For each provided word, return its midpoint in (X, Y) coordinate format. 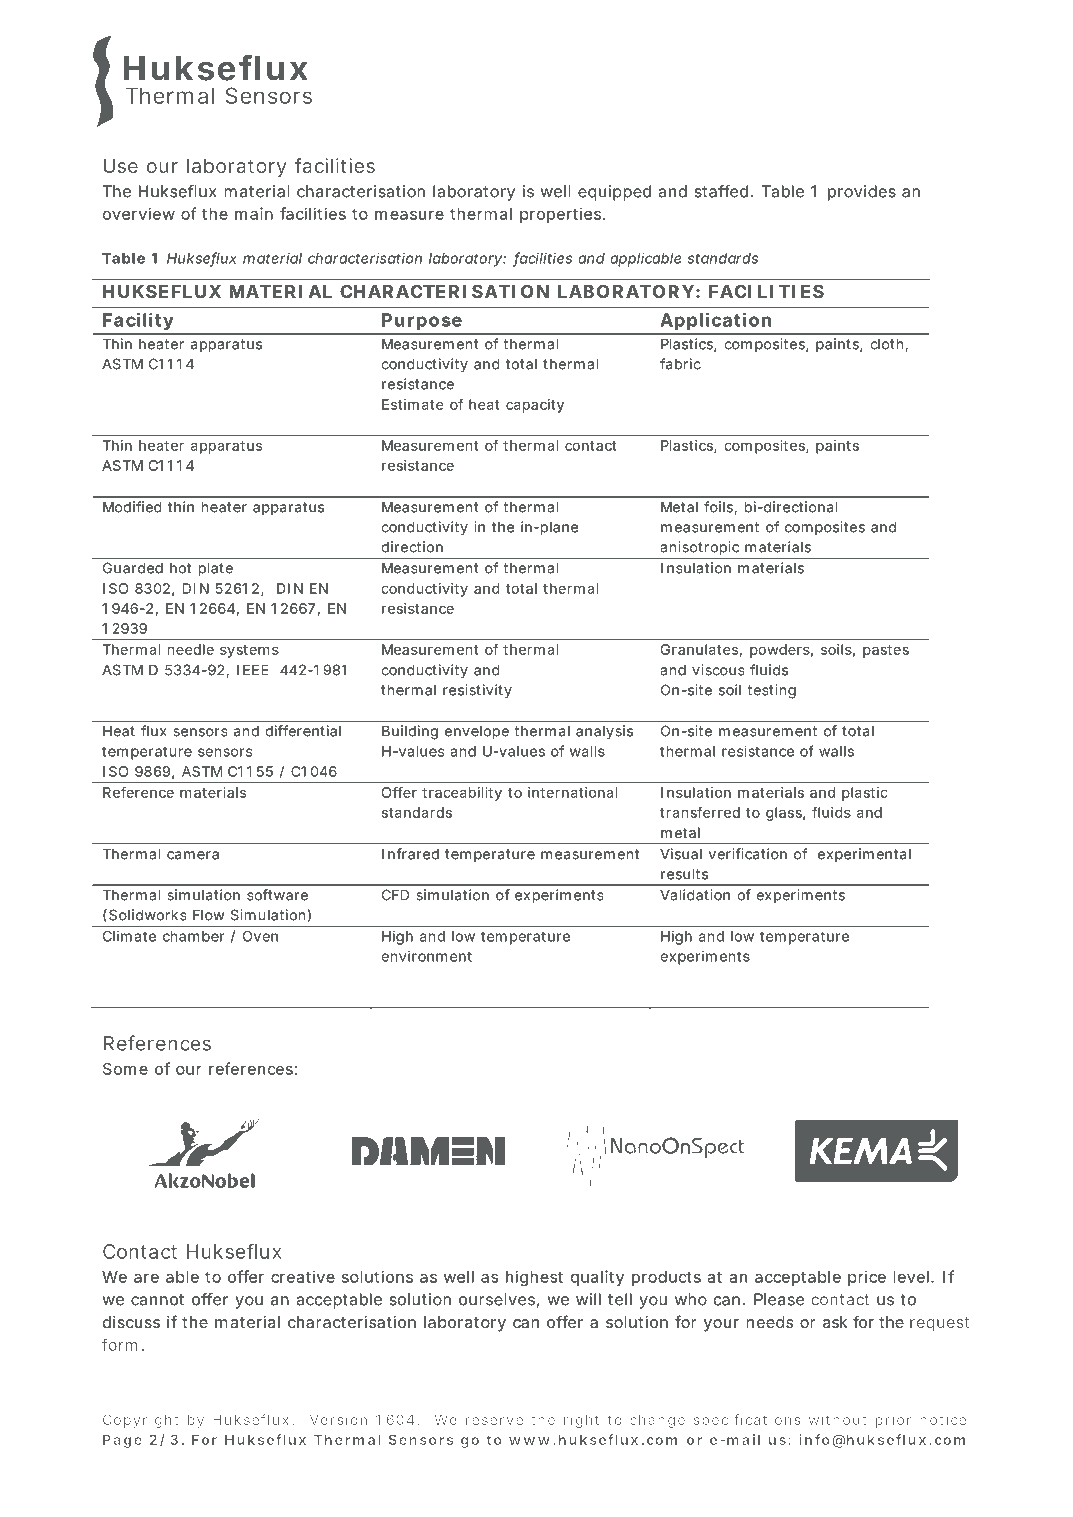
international (572, 792)
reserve (494, 1421)
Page (122, 1441)
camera (193, 855)
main (254, 213)
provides (862, 193)
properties (562, 215)
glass (785, 814)
